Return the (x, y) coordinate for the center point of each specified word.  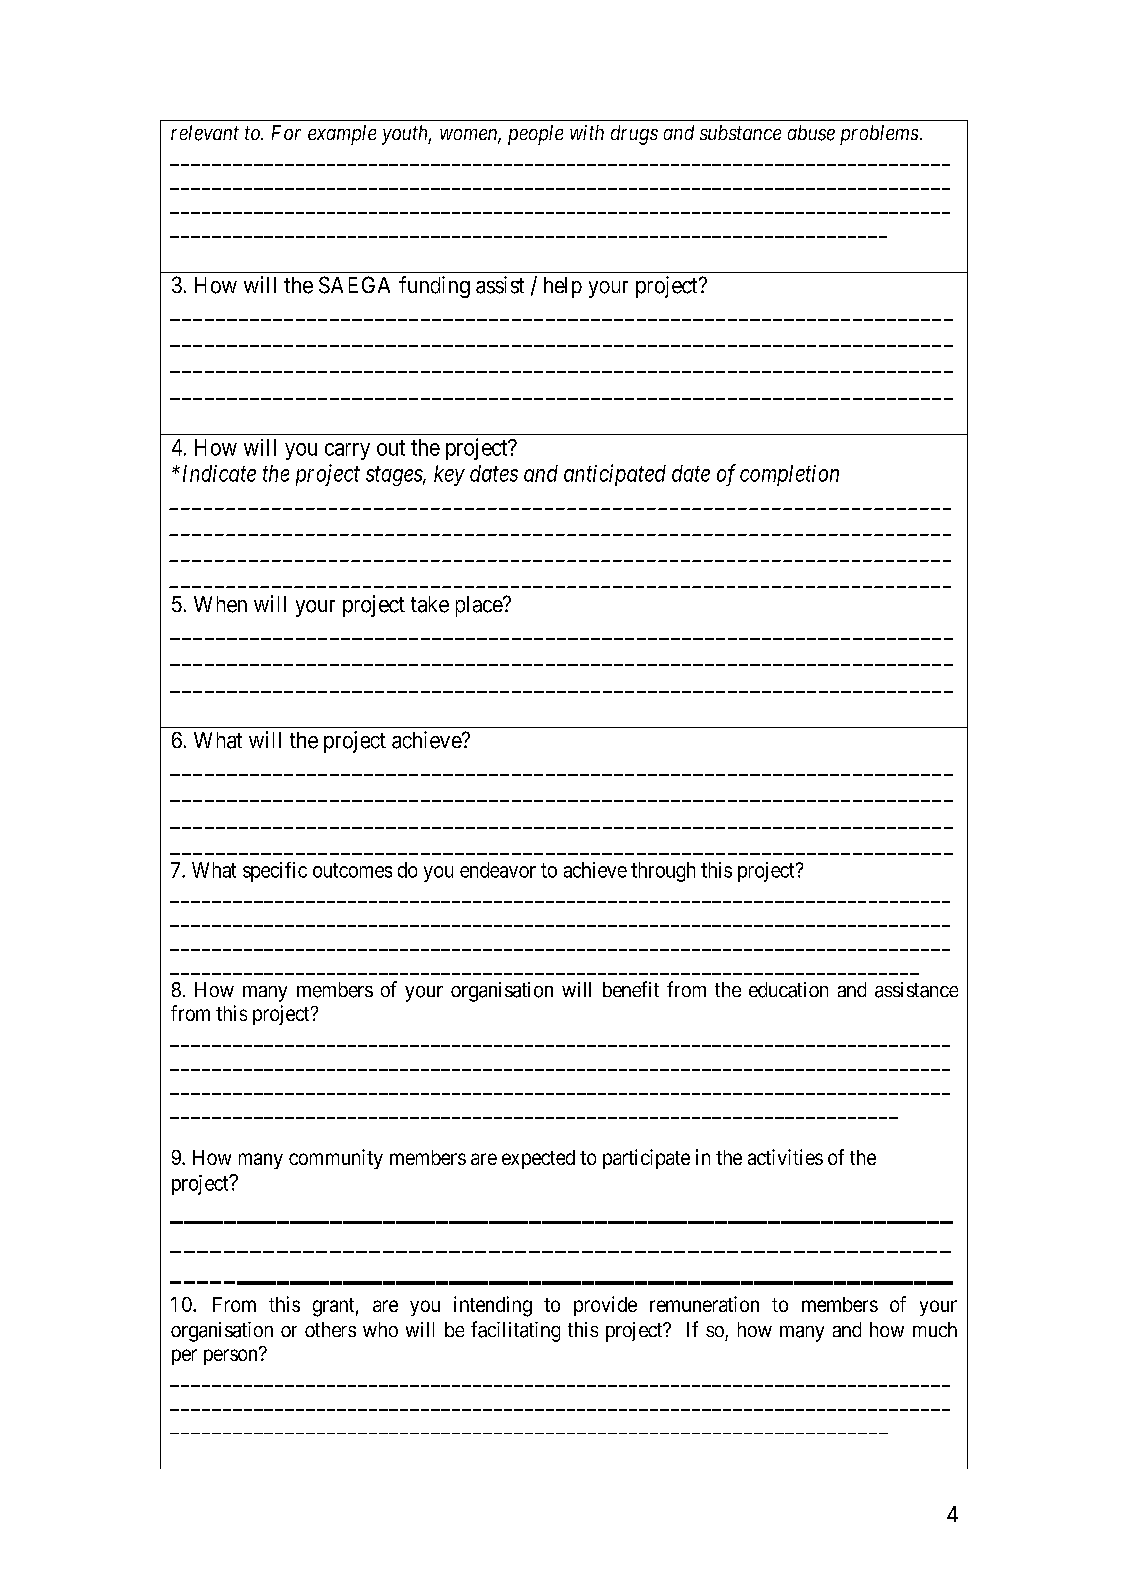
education (788, 990)
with (587, 132)
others (330, 1329)
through (663, 872)
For (286, 132)
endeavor (498, 870)
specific (275, 872)
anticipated (615, 475)
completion (789, 475)
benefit (631, 989)
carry (347, 451)
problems (879, 135)
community (336, 1159)
